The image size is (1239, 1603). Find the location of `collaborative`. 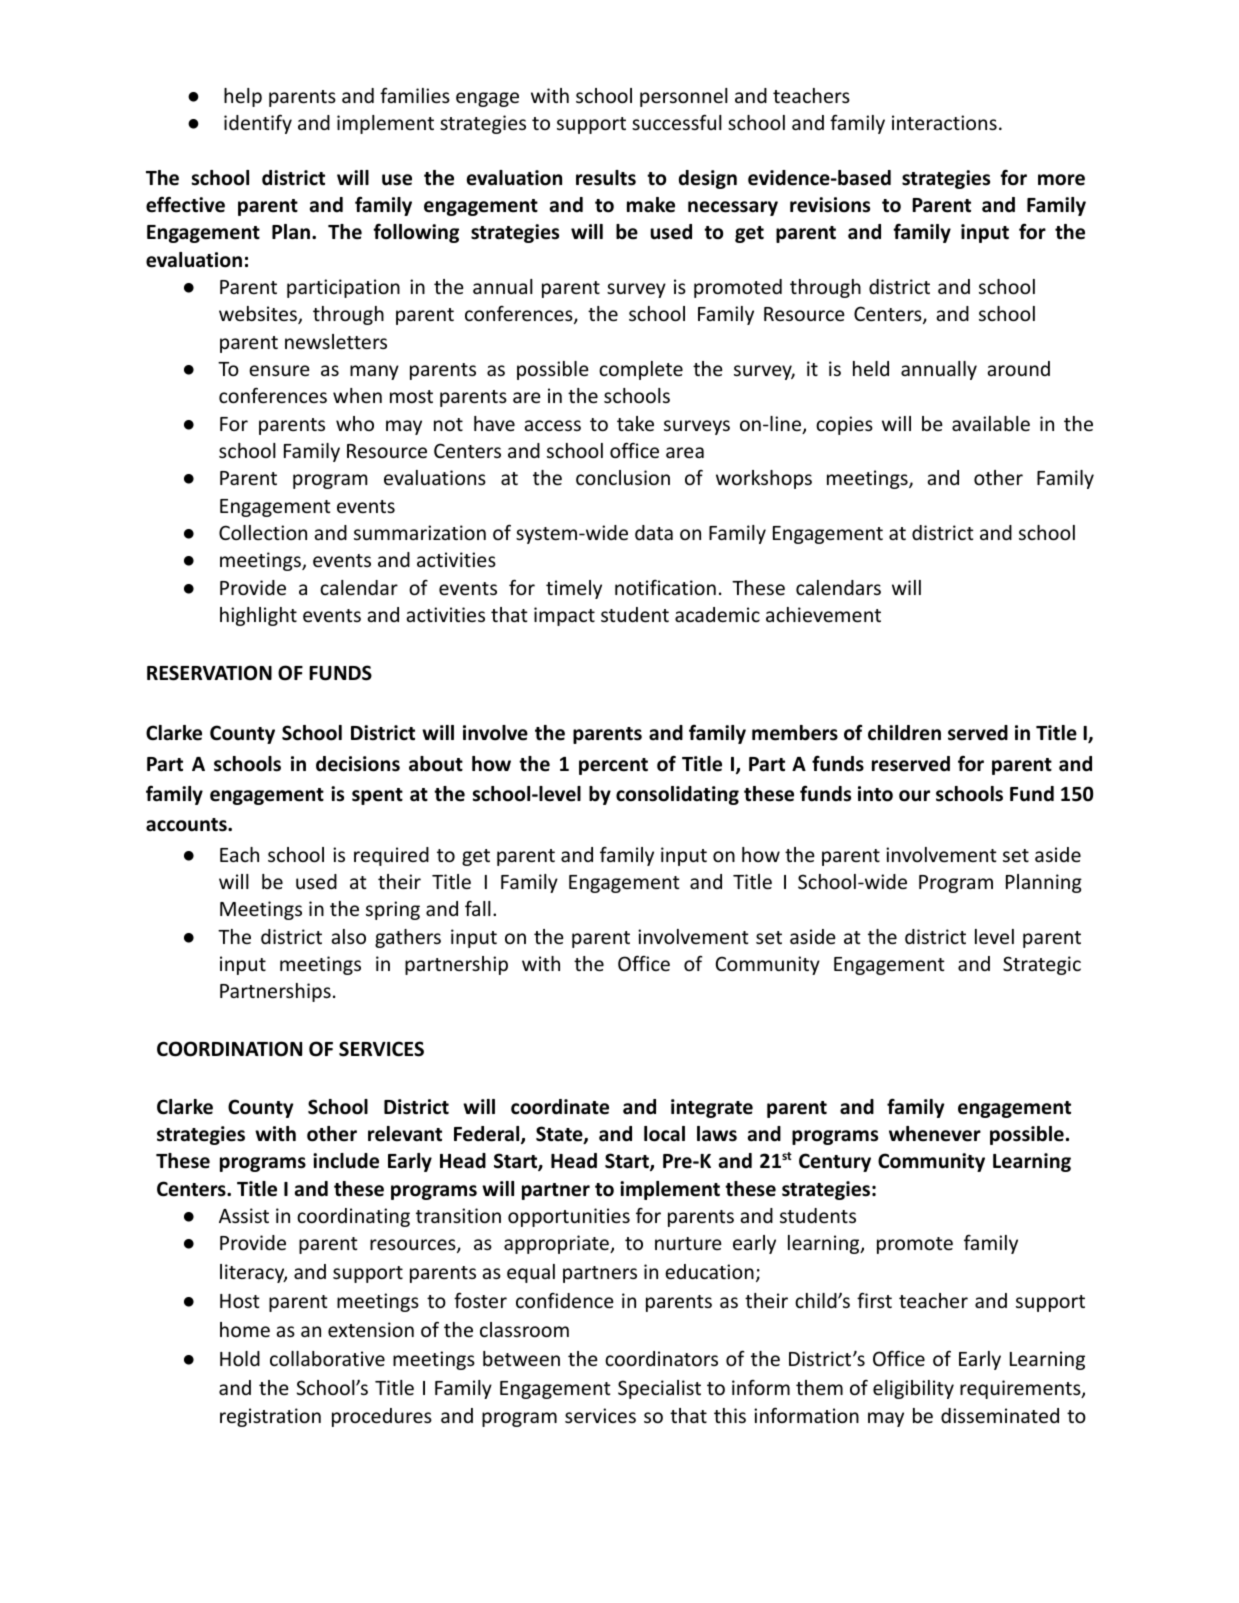

collaborative is located at coordinates (327, 1358).
